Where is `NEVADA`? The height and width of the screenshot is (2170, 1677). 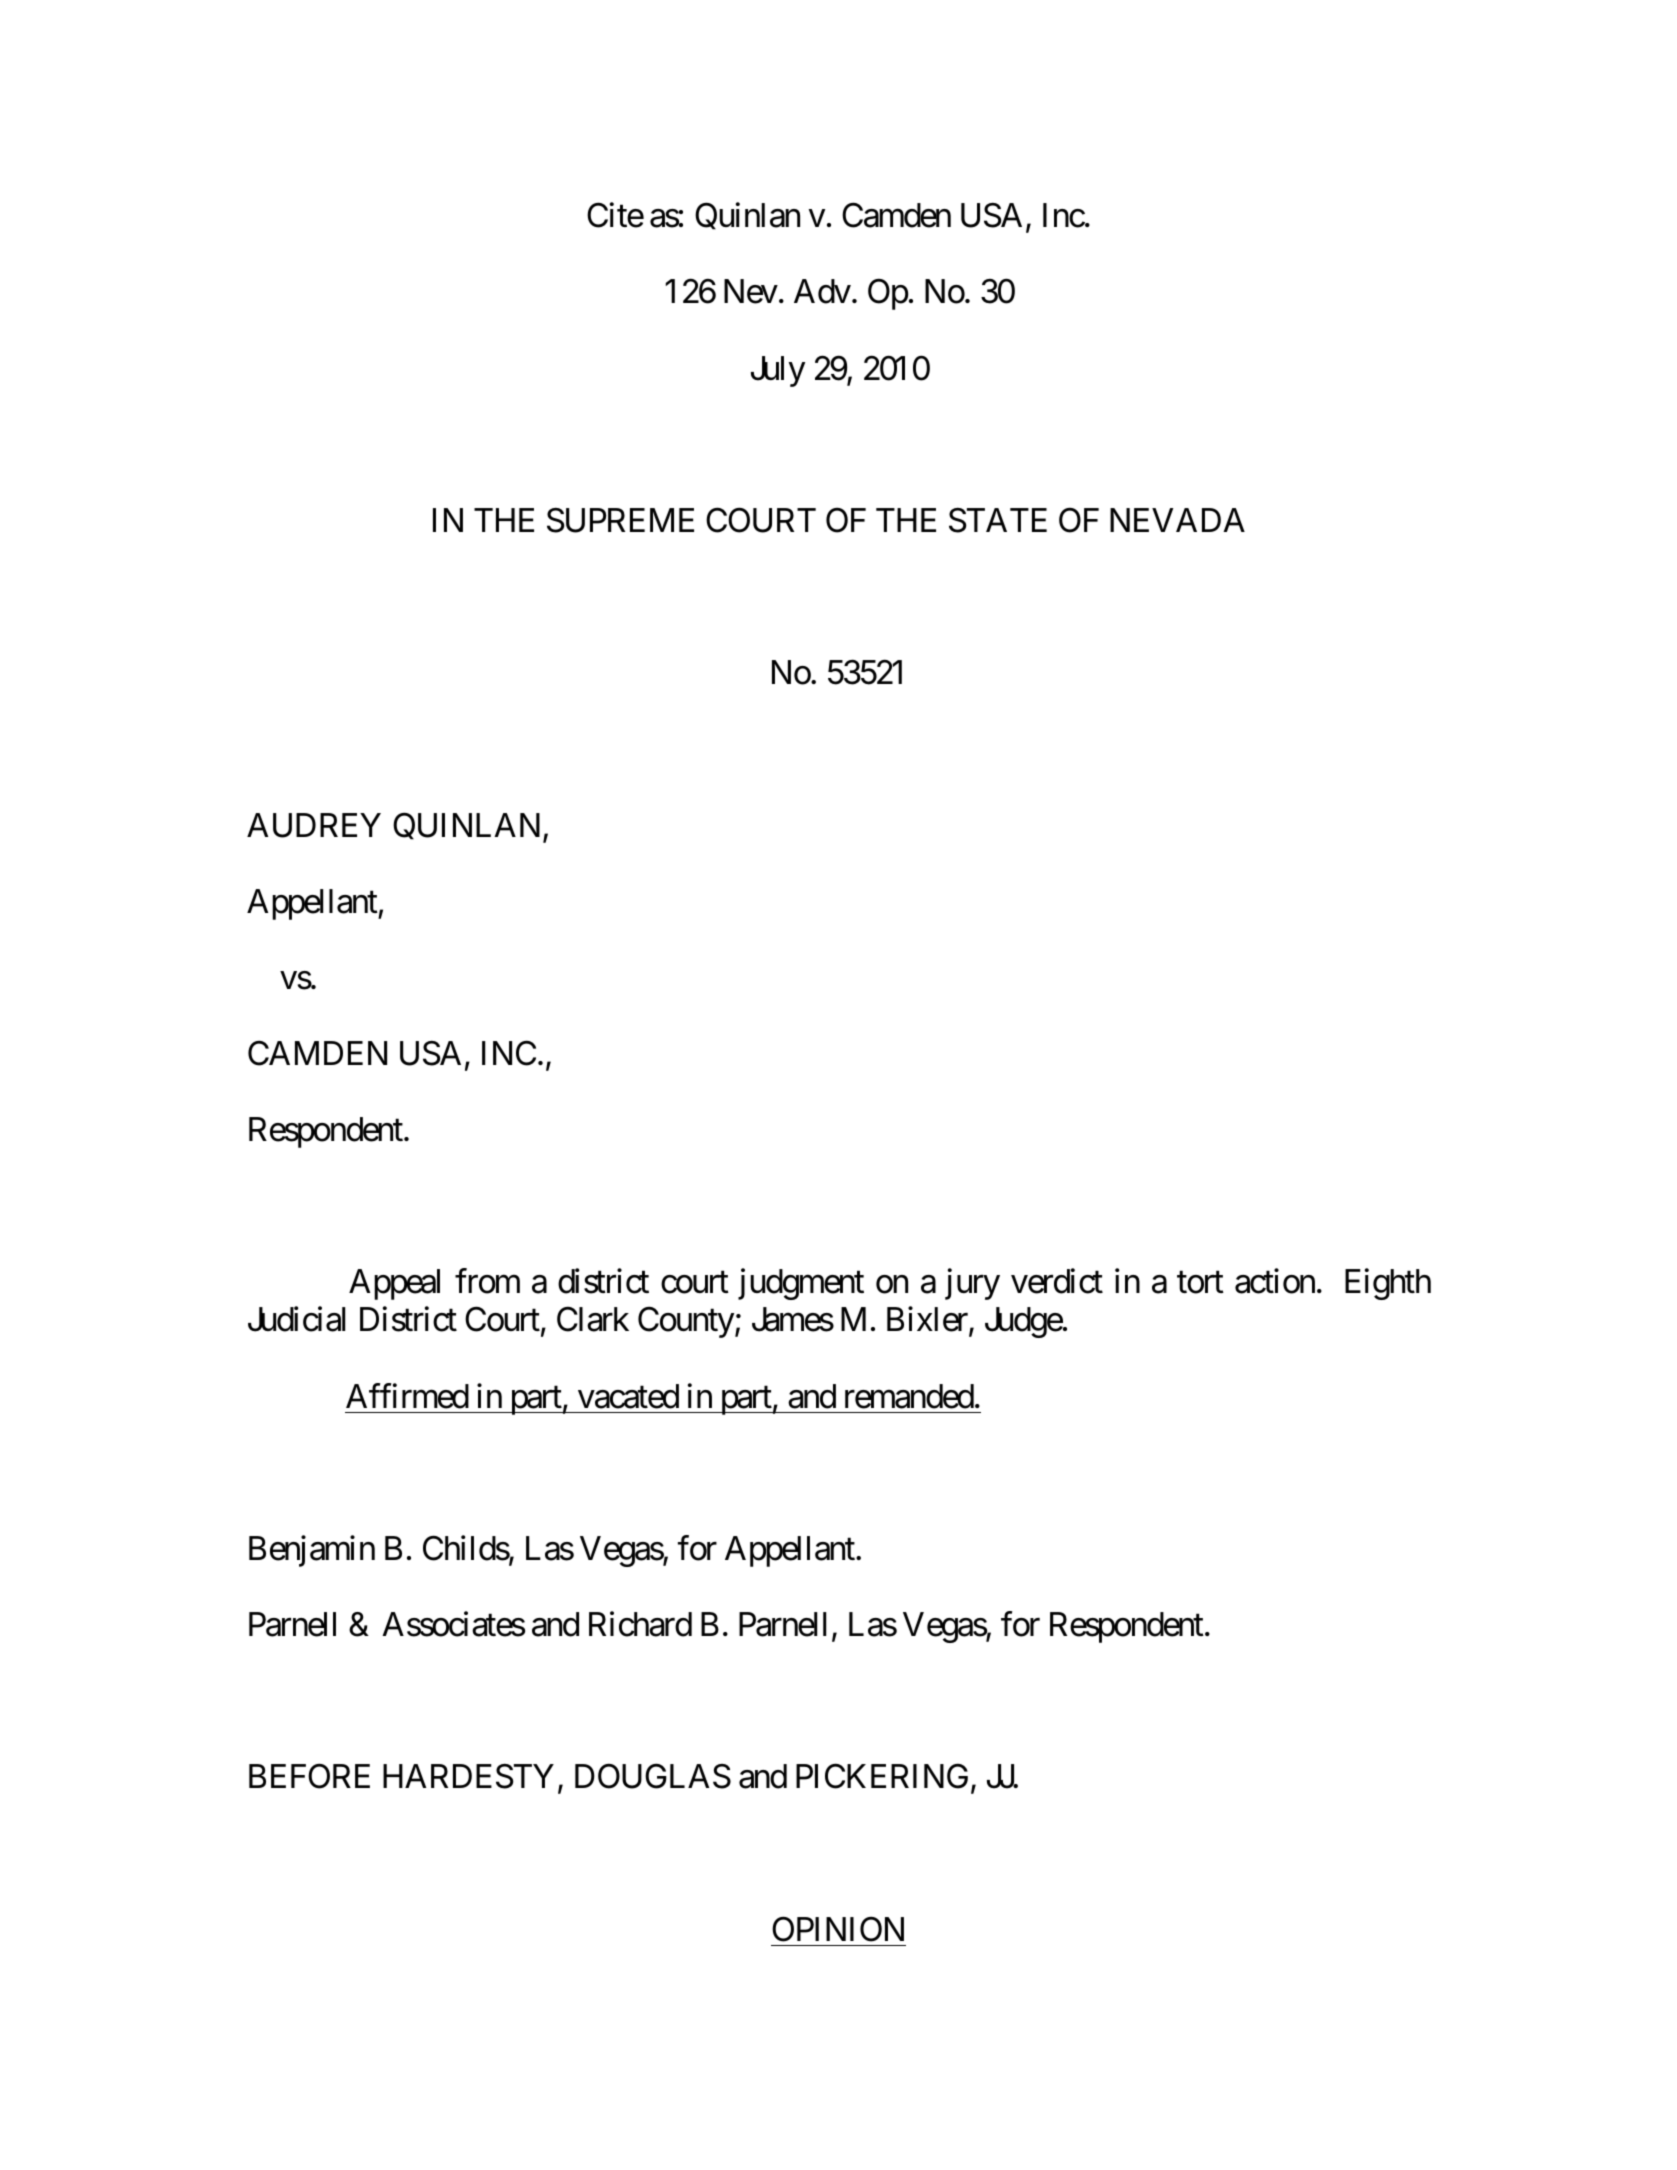
NEVADA is located at coordinates (1177, 520).
